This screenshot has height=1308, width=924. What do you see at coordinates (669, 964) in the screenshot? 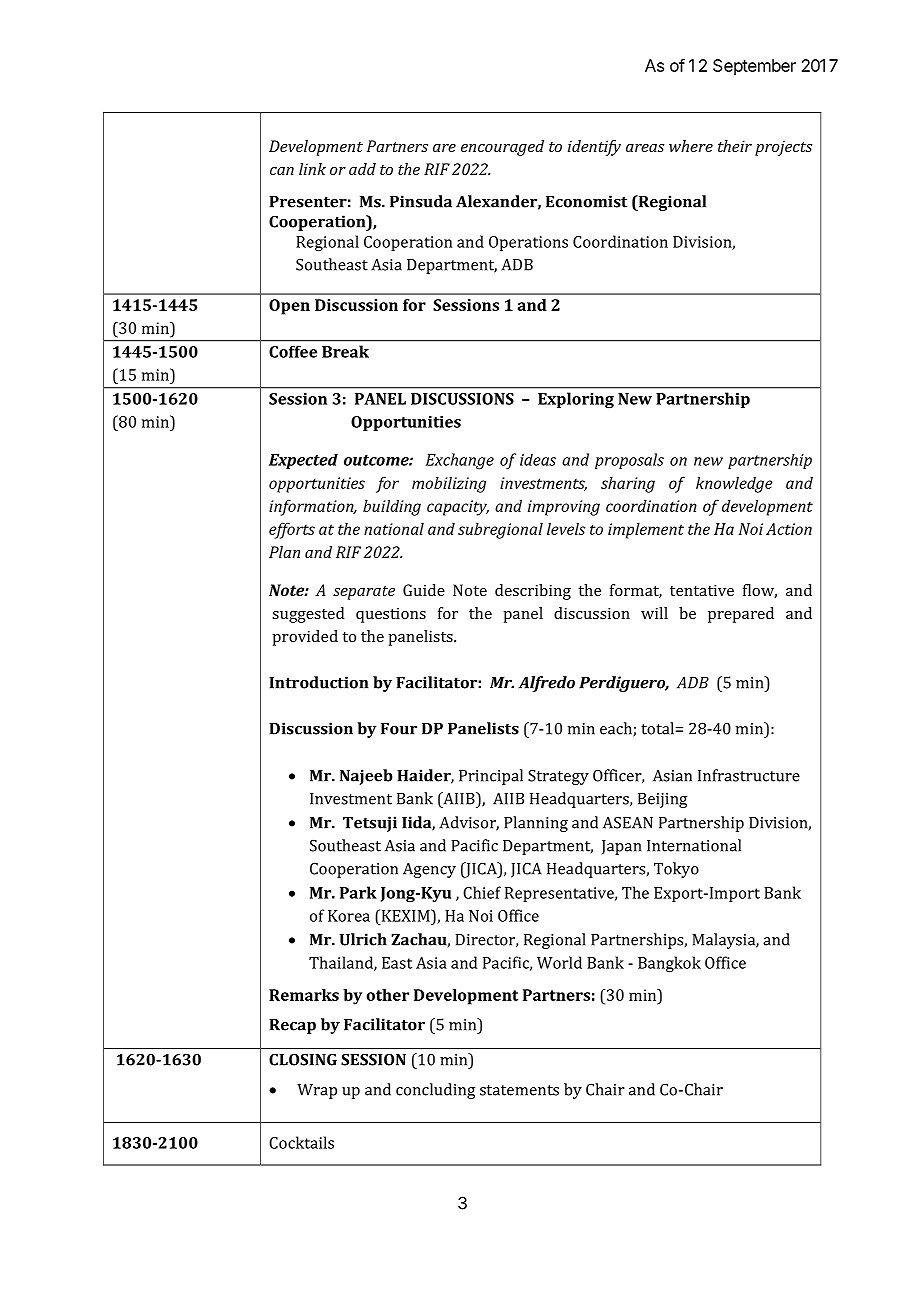
I see `Bangkok` at bounding box center [669, 964].
